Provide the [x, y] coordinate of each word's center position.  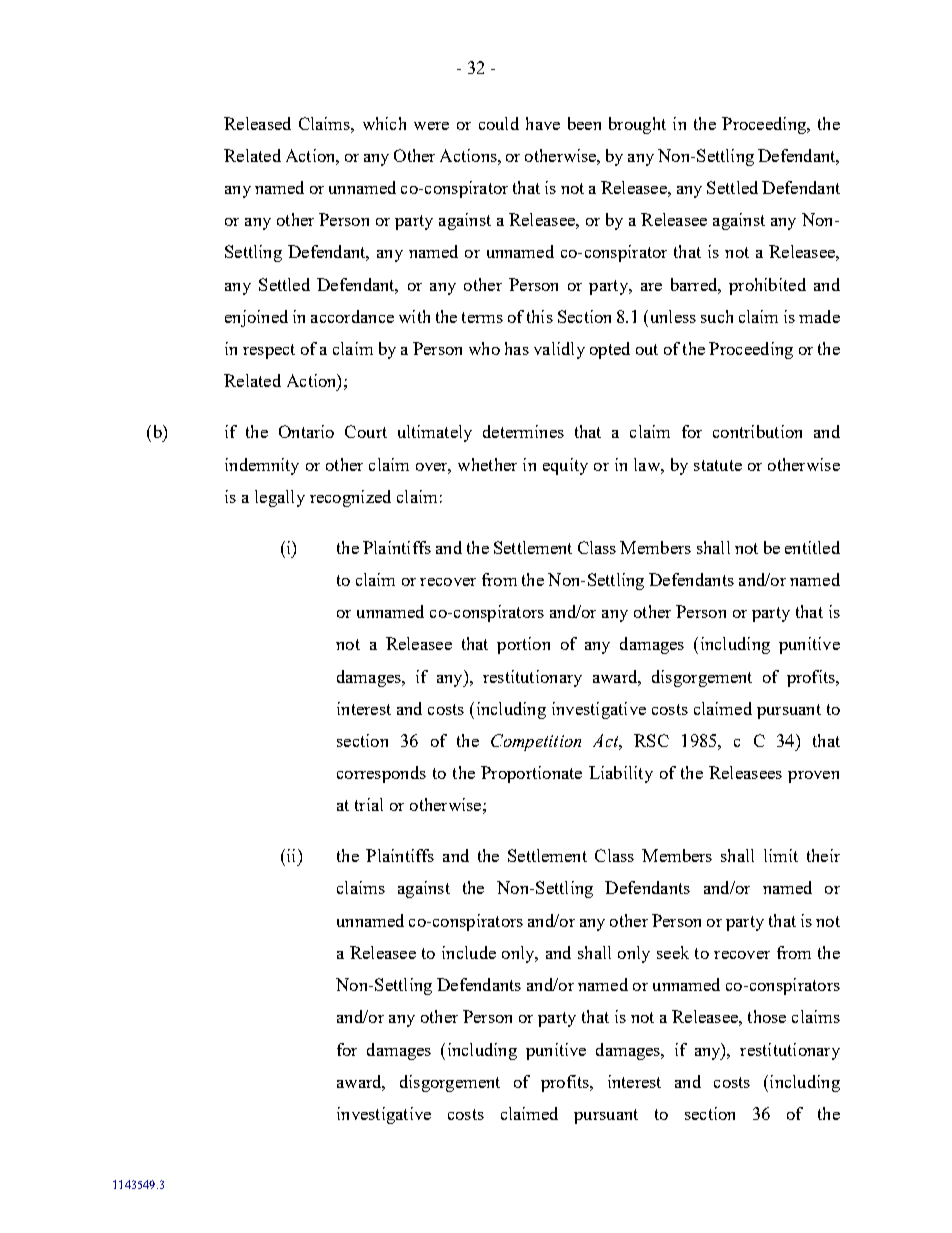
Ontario [306, 431]
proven [813, 777]
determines [523, 431]
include [469, 952]
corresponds [381, 774]
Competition [536, 742]
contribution [757, 431]
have [543, 123]
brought [637, 125]
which [384, 123]
